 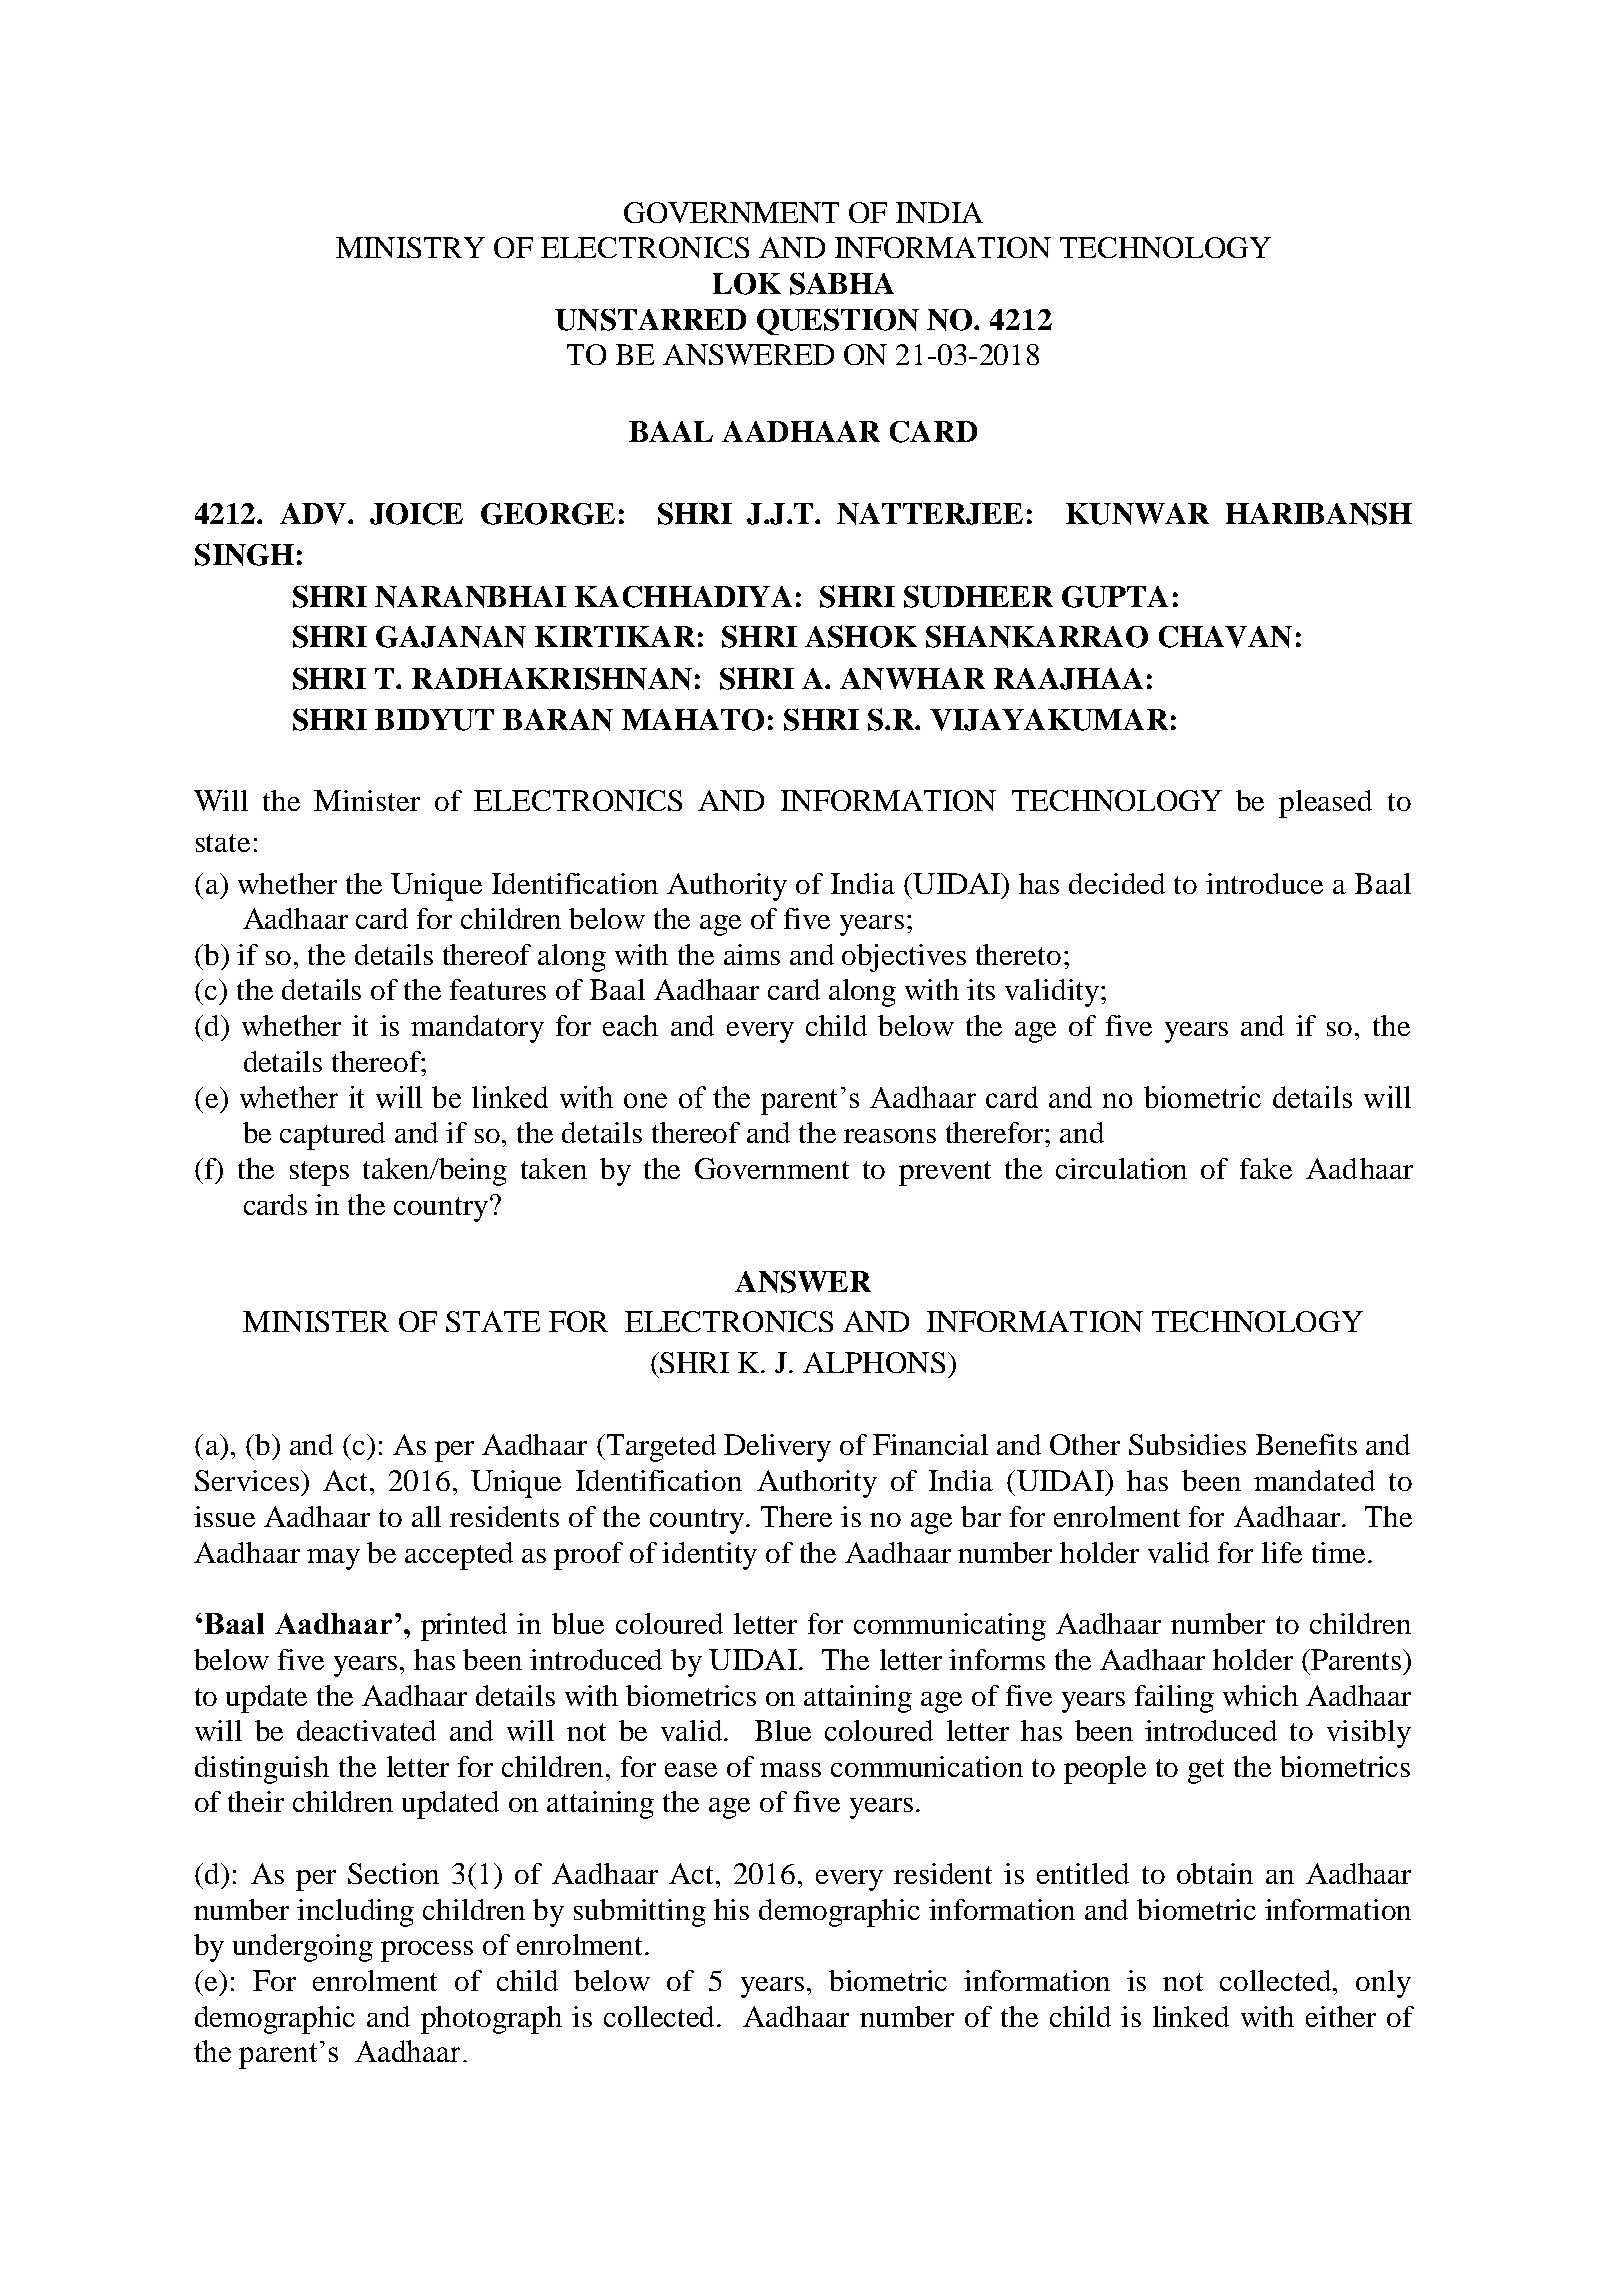 What do you see at coordinates (890, 1136) in the screenshot?
I see `reasons` at bounding box center [890, 1136].
